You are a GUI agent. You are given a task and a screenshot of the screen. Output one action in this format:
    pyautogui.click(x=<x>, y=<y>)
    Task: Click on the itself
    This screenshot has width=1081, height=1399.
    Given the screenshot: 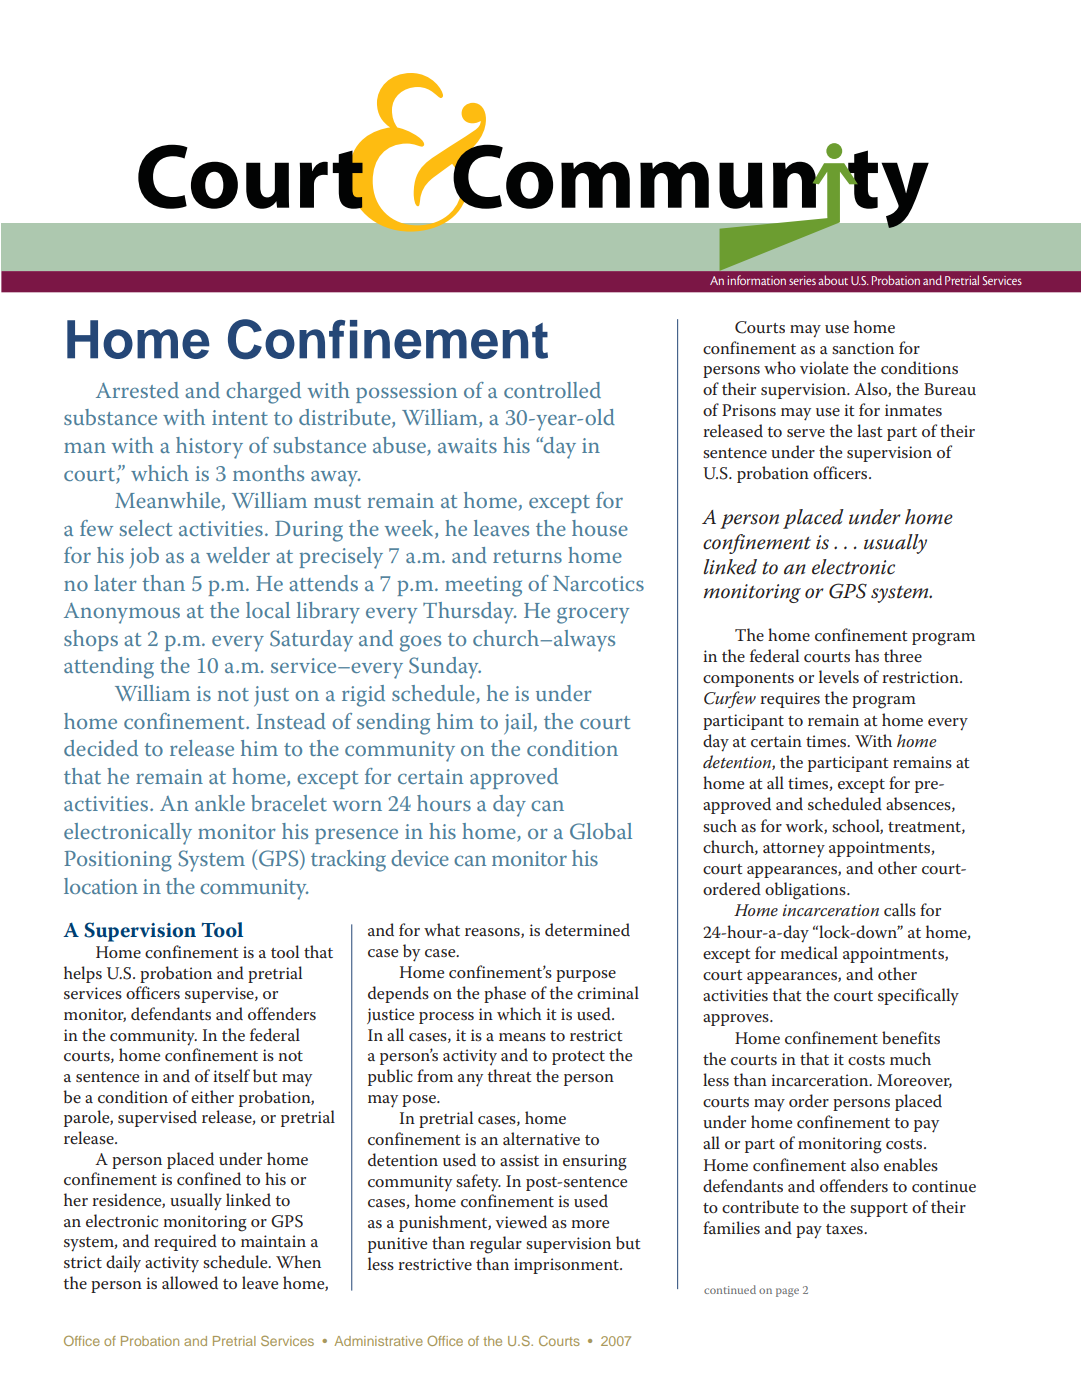 What is the action you would take?
    pyautogui.click(x=231, y=1075)
